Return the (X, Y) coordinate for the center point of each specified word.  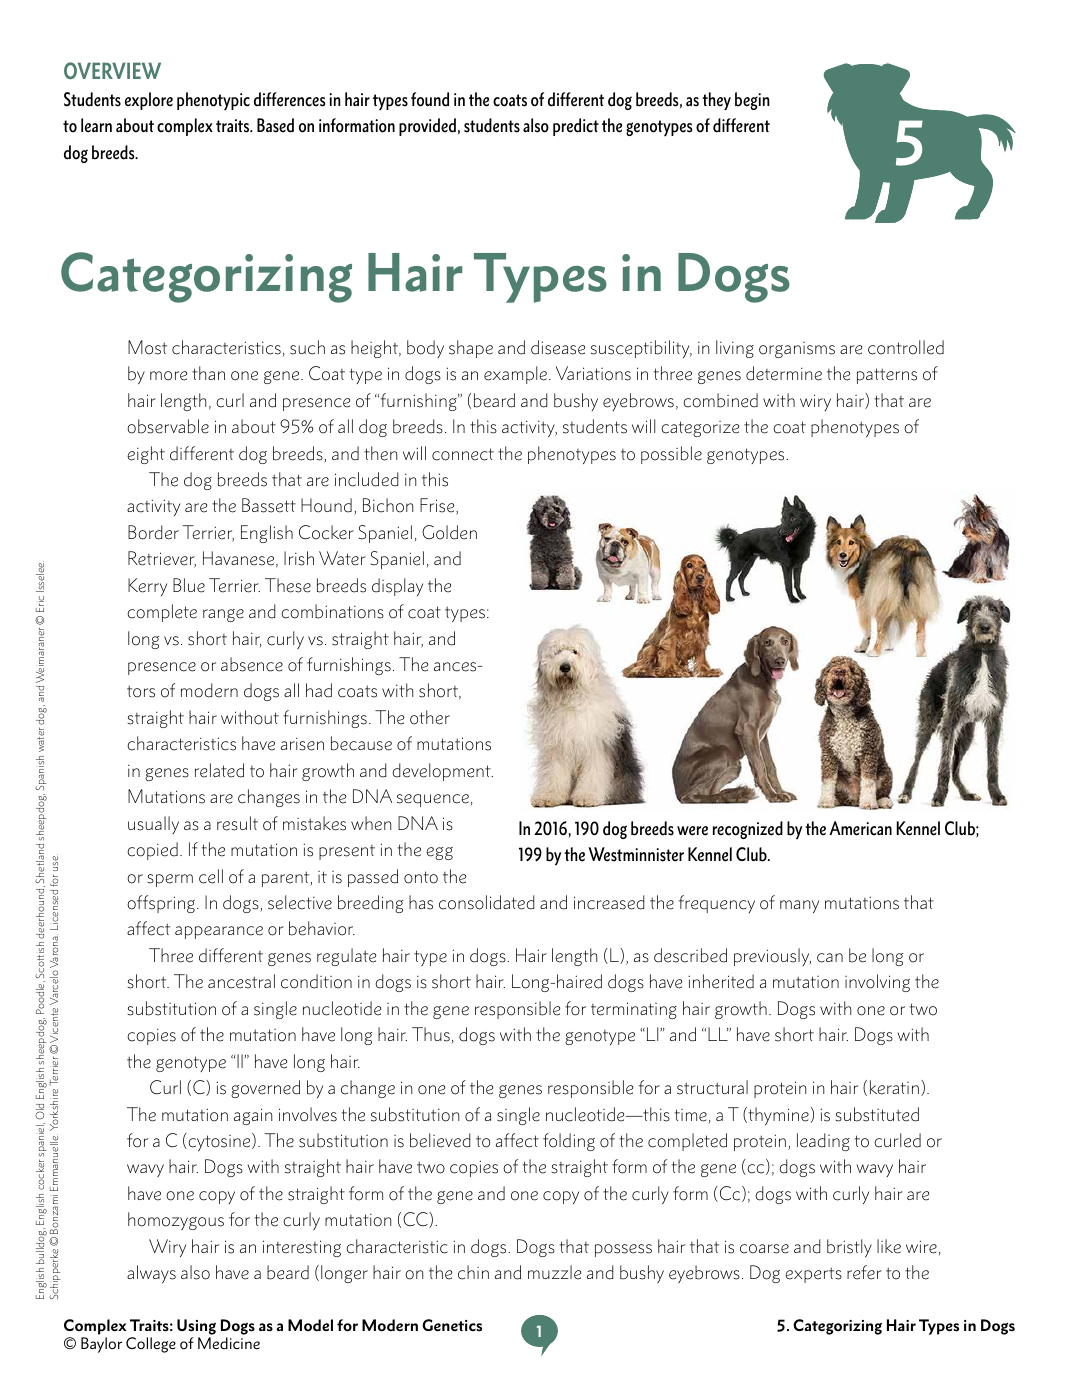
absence (252, 664)
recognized (748, 830)
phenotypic (213, 101)
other (430, 717)
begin (752, 101)
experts (813, 1275)
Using (196, 1327)
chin (473, 1272)
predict (576, 127)
